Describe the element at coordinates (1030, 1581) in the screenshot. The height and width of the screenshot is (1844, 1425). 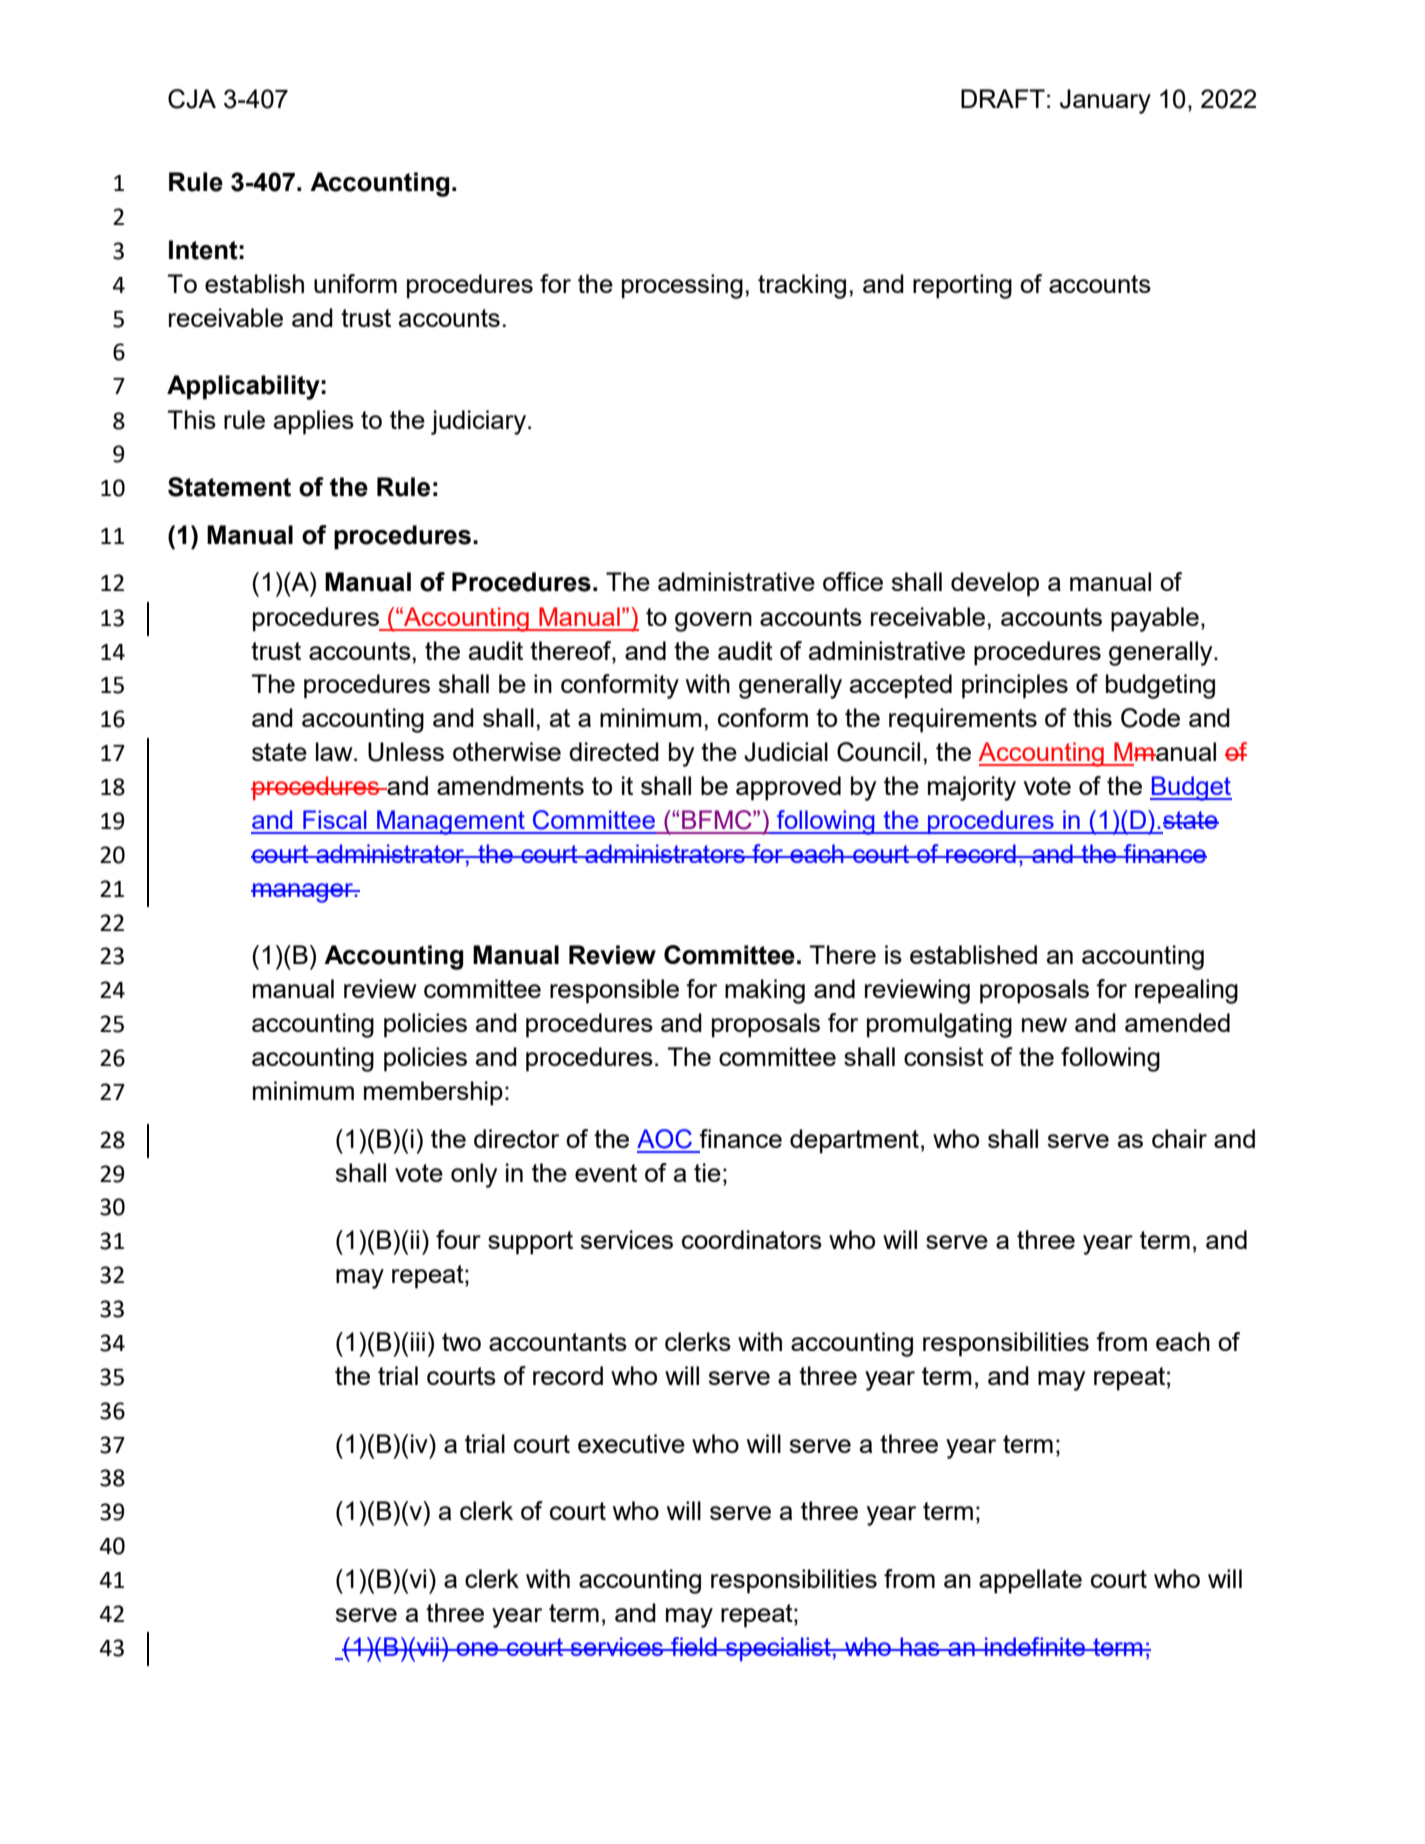
I see `appellate` at that location.
